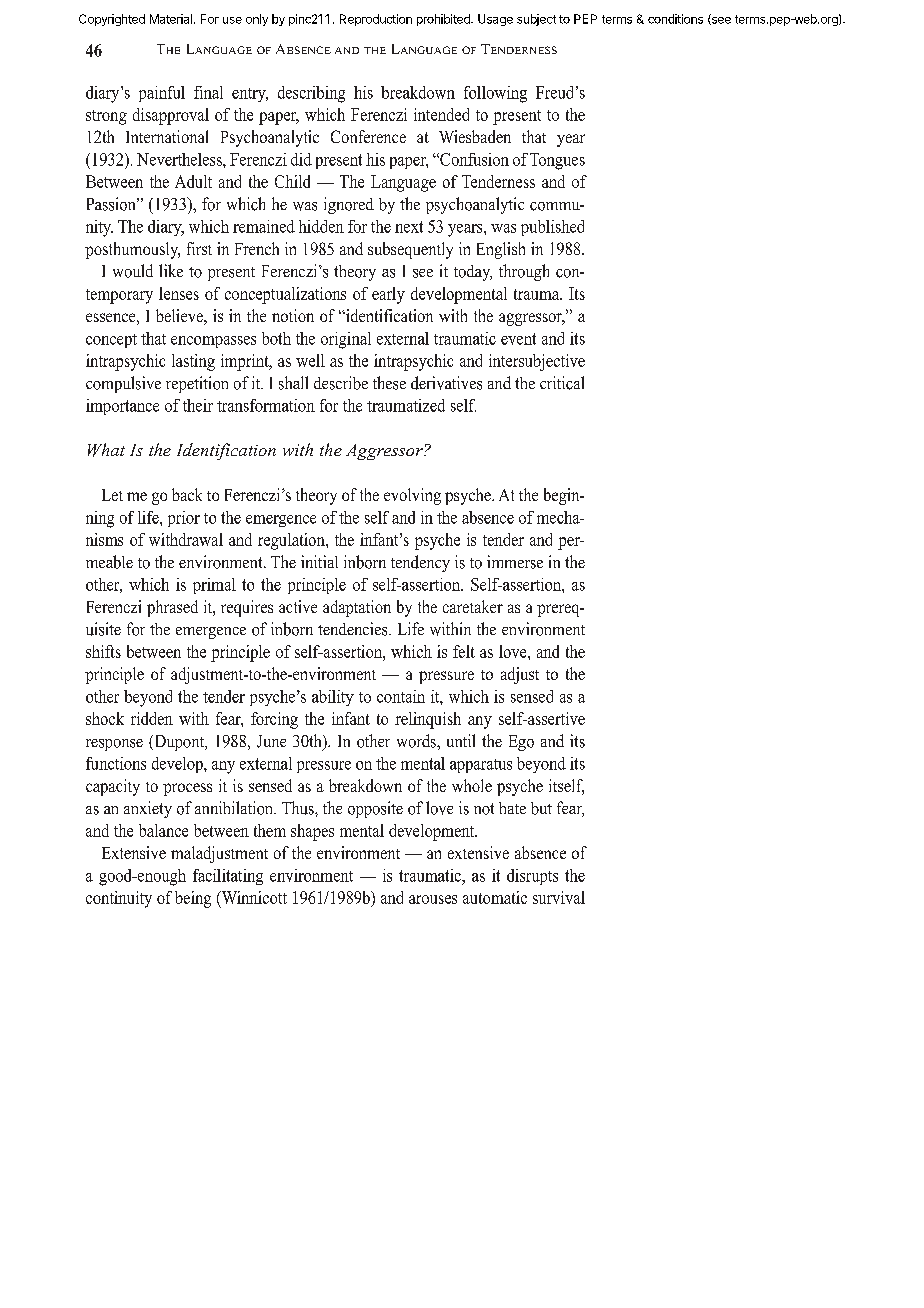 This screenshot has height=1308, width=924. What do you see at coordinates (152, 718) in the screenshot?
I see `ridden` at bounding box center [152, 718].
